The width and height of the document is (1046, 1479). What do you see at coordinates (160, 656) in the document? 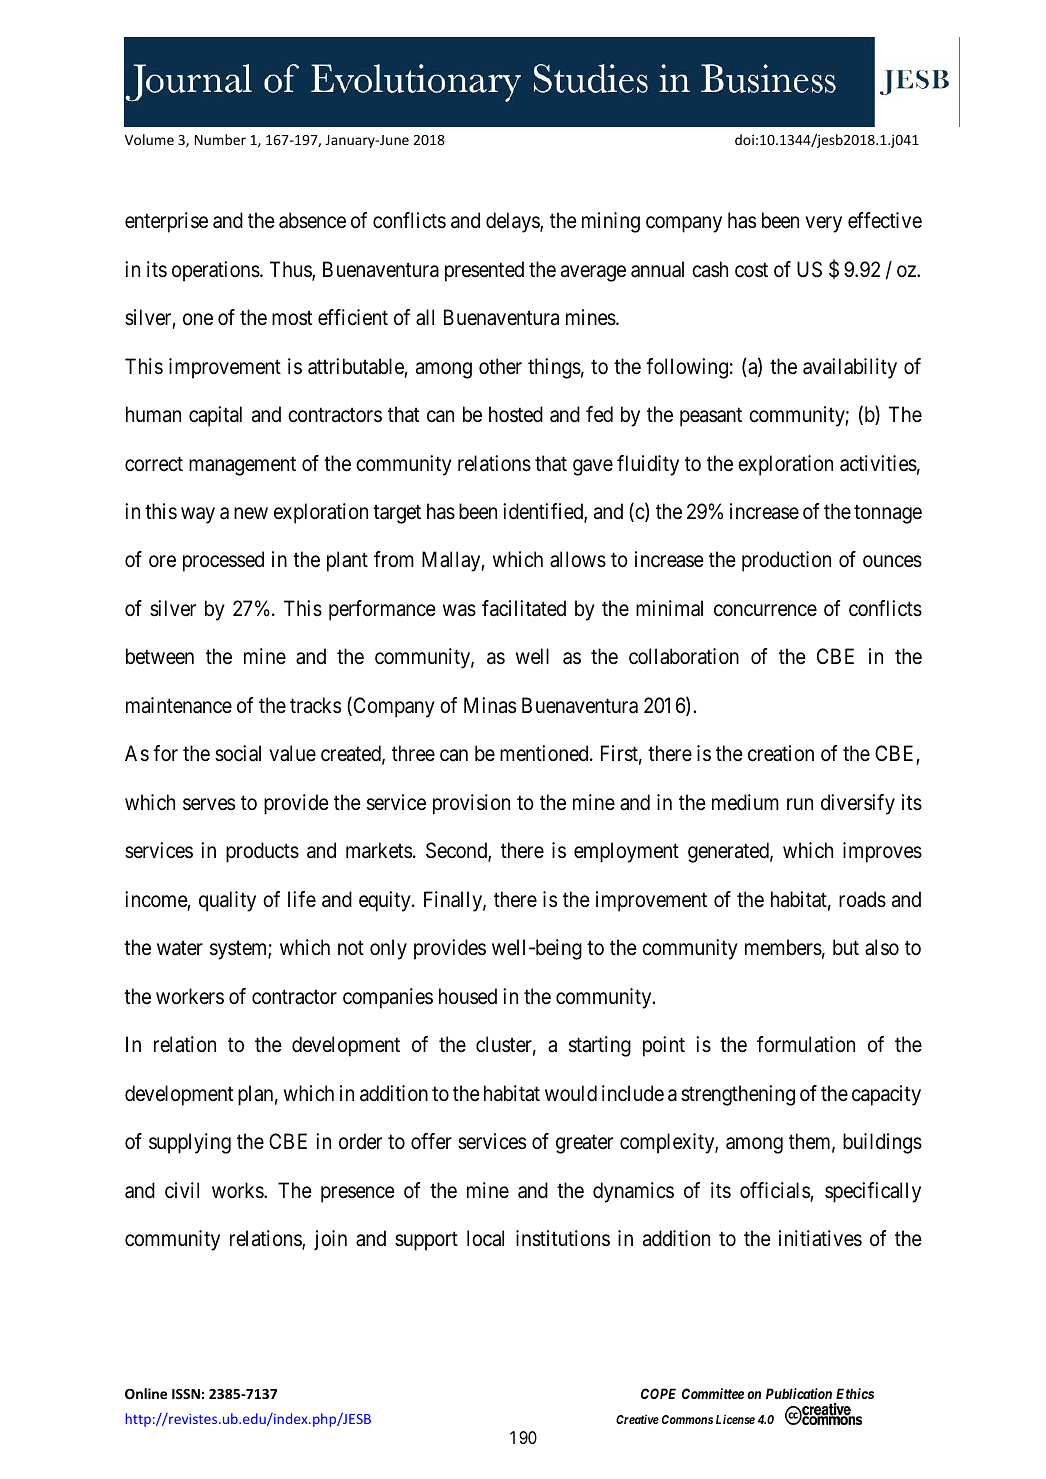
I see `between` at bounding box center [160, 656].
